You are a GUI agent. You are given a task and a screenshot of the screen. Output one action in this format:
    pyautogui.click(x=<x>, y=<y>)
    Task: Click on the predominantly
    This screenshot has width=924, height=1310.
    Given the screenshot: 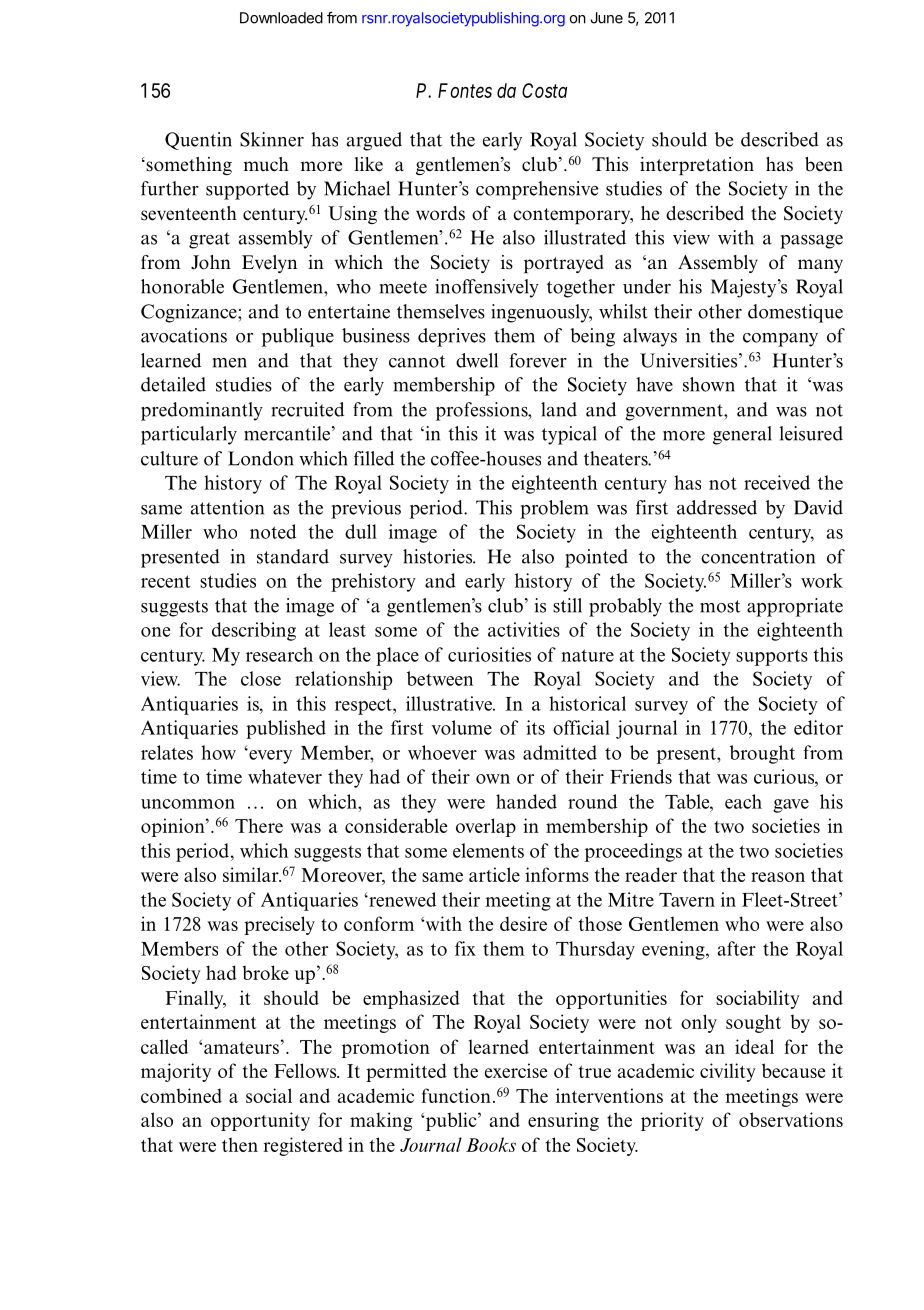 What is the action you would take?
    pyautogui.click(x=202, y=411)
